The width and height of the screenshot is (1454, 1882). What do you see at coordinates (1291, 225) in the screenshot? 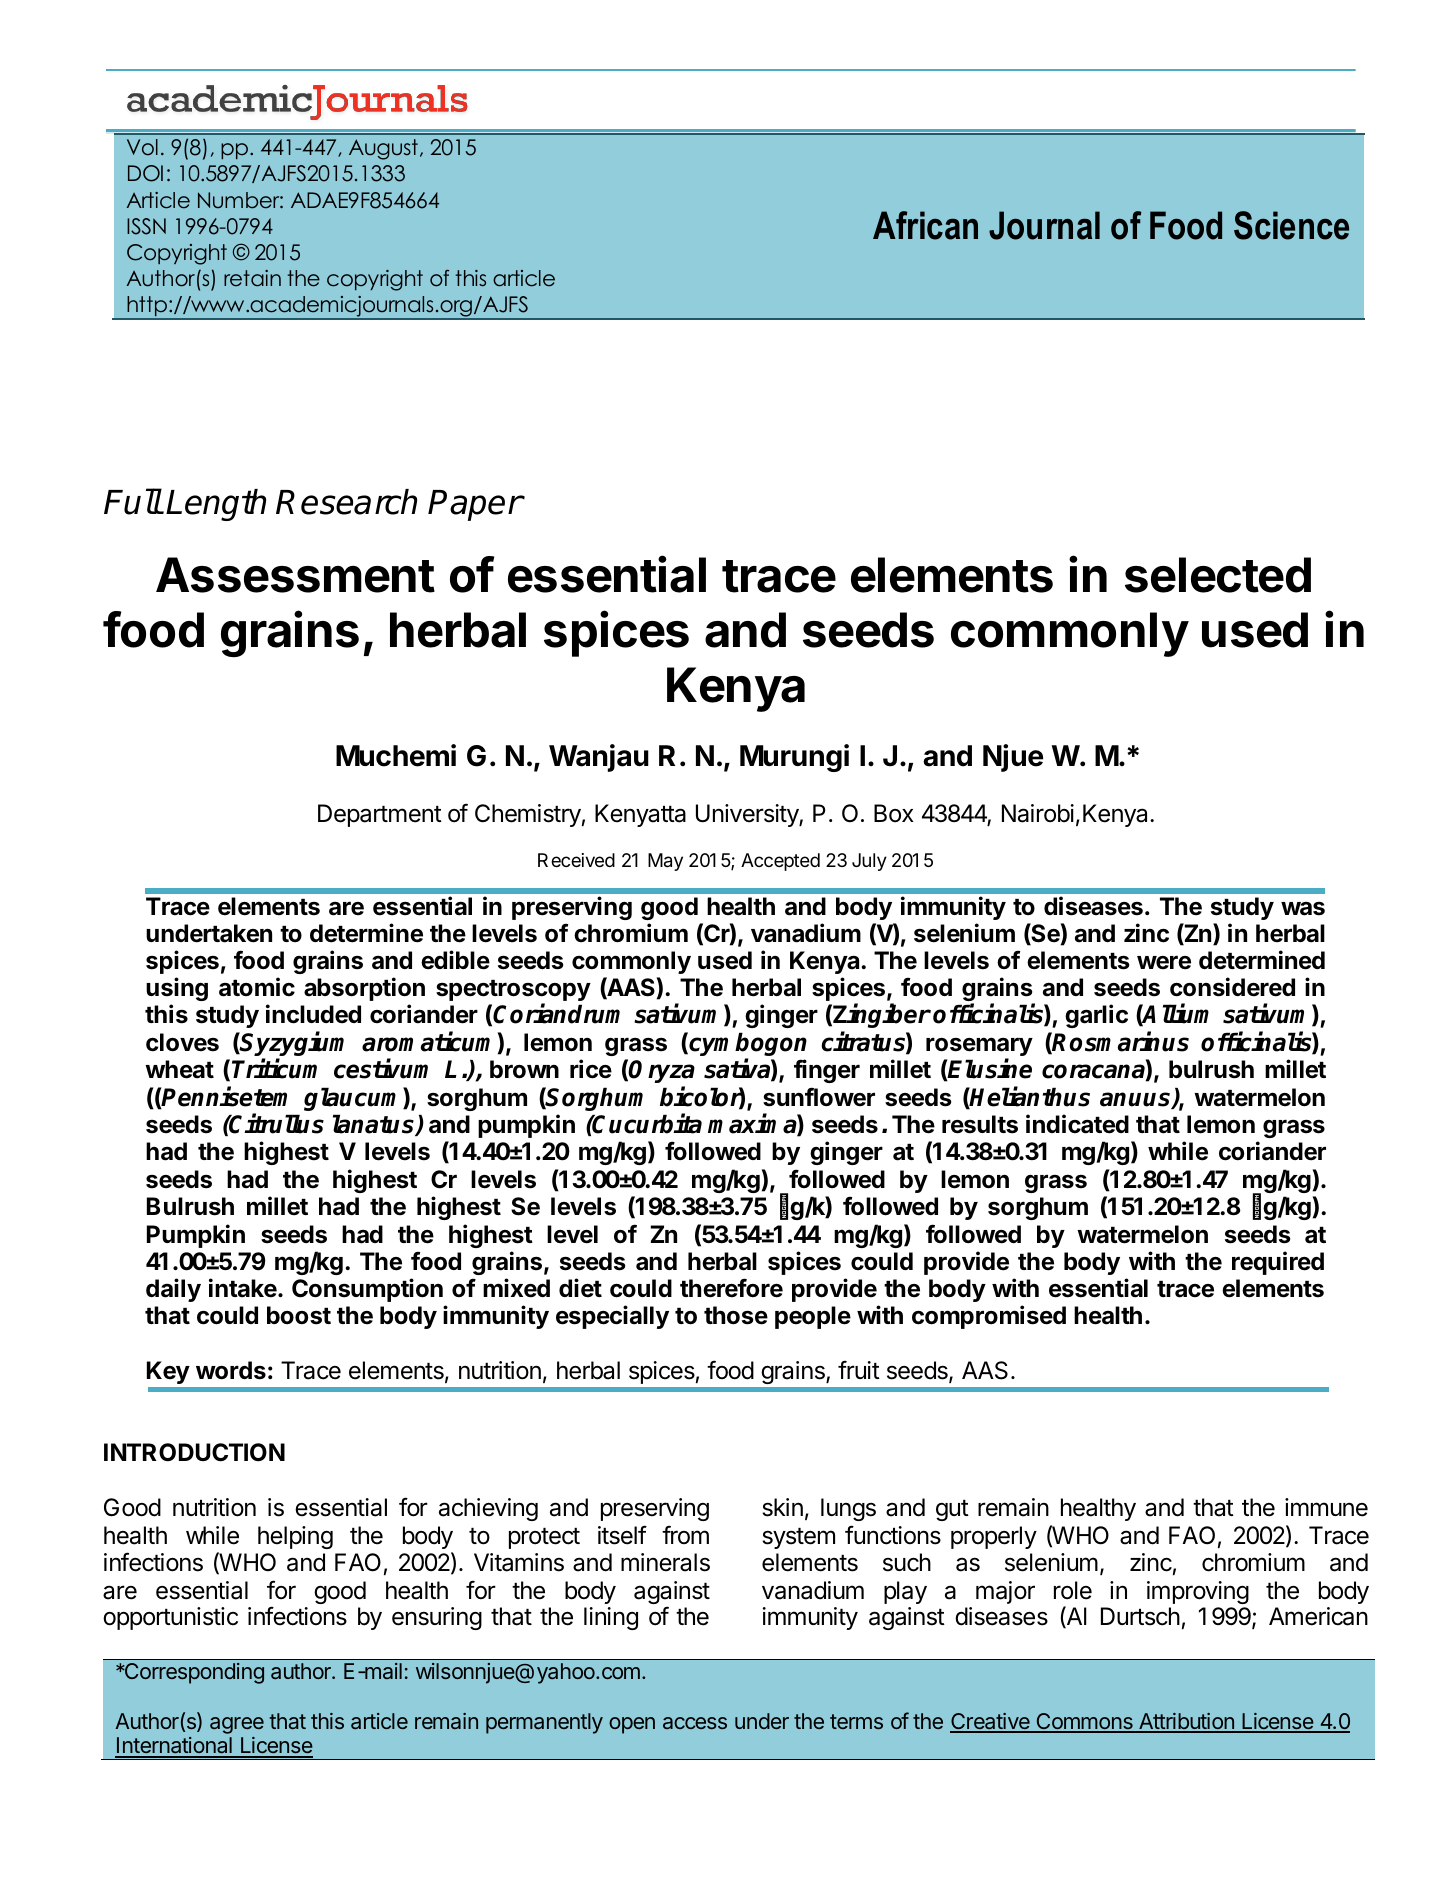
I see `Science` at bounding box center [1291, 225].
